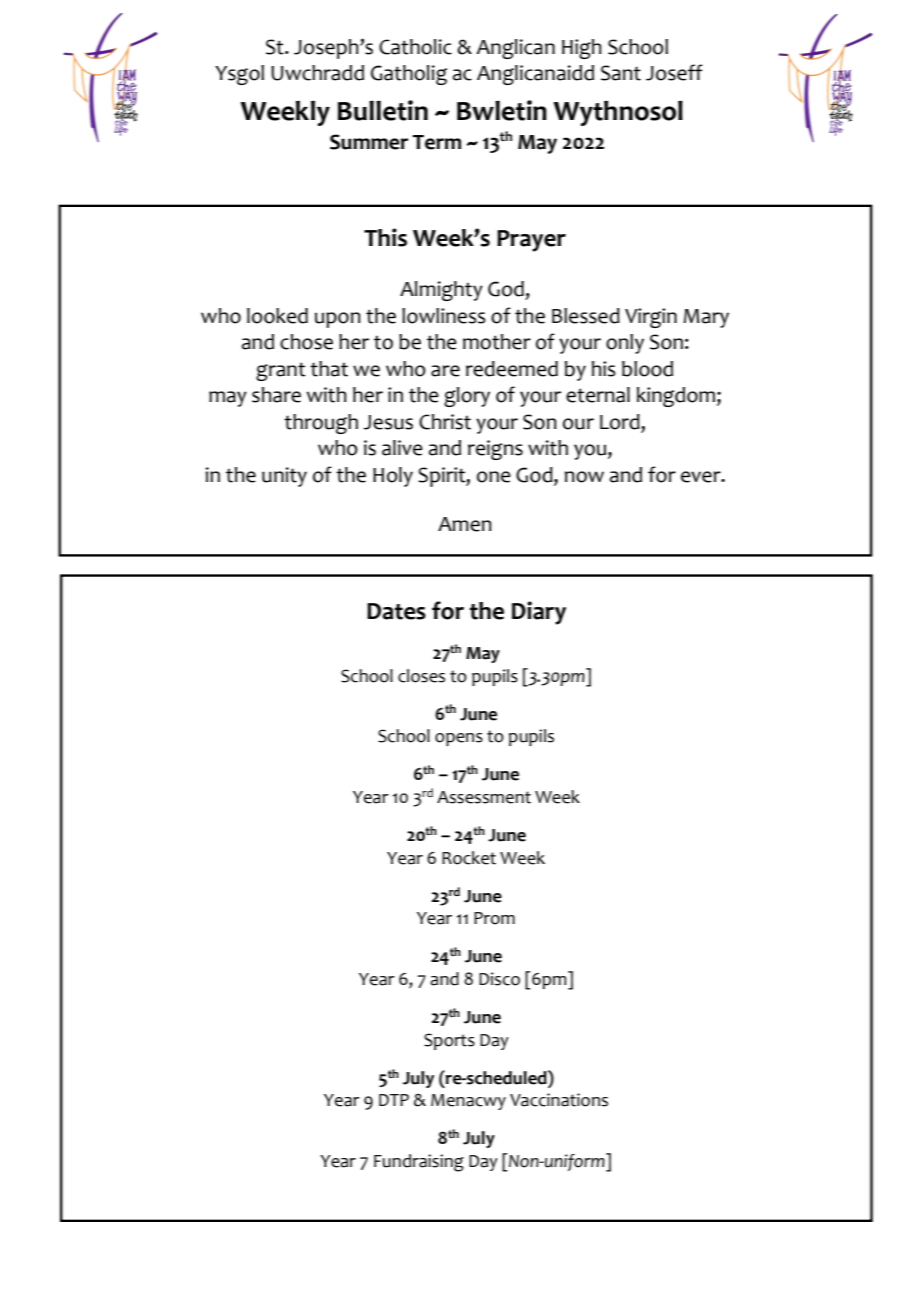 The image size is (924, 1308). I want to click on Diary, so click(539, 613).
